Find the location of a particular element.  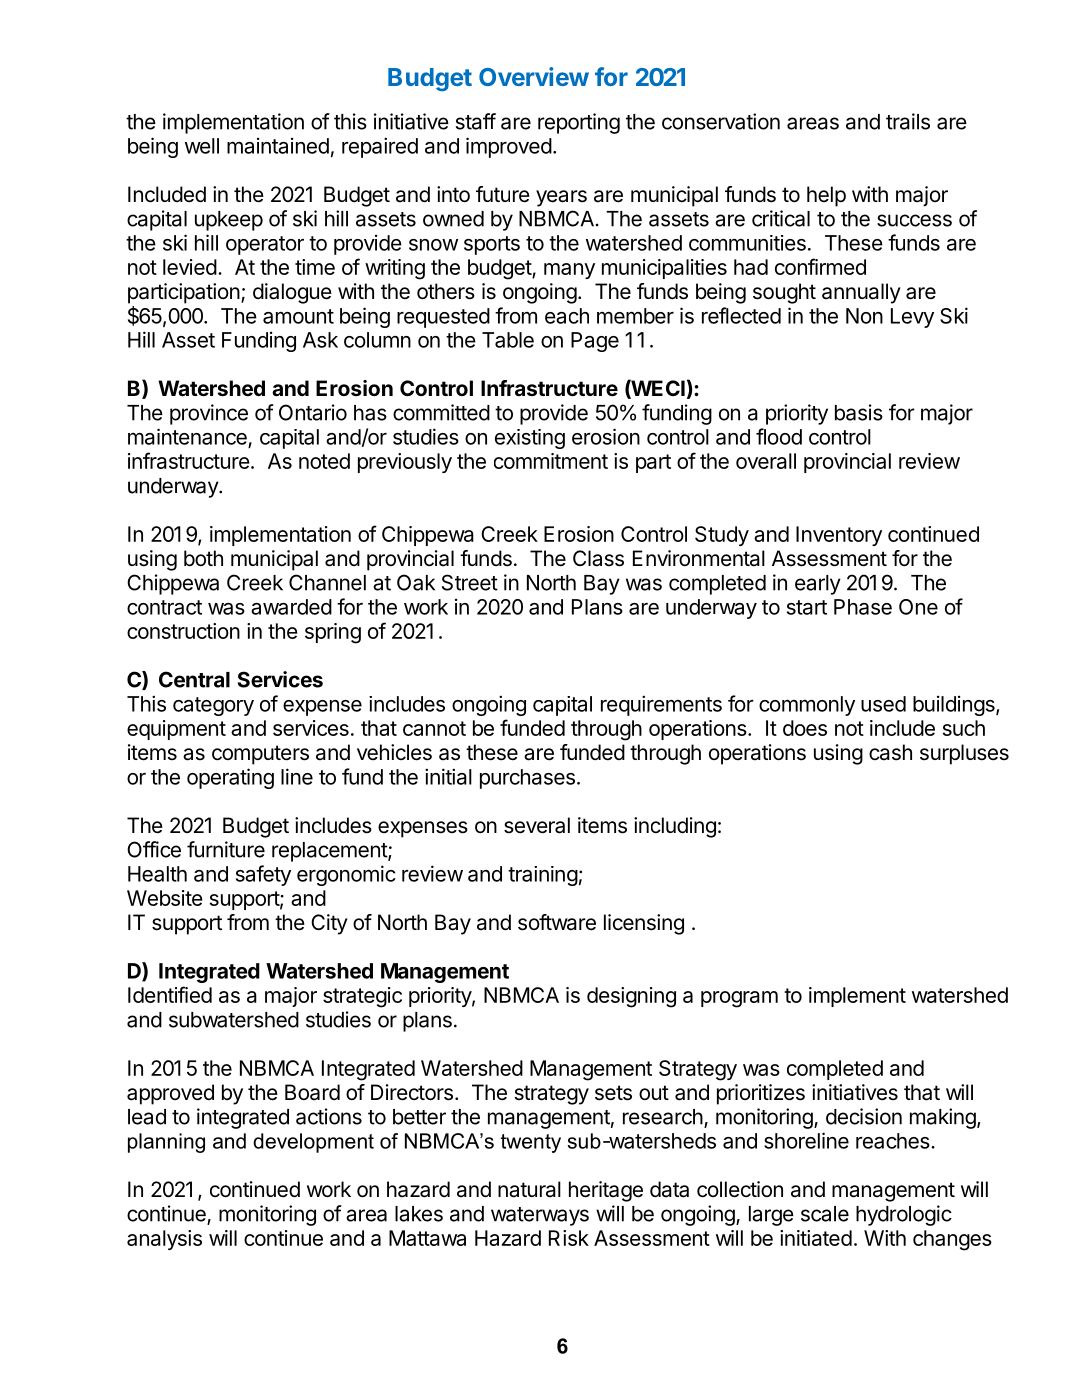

maintained is located at coordinates (278, 146).
